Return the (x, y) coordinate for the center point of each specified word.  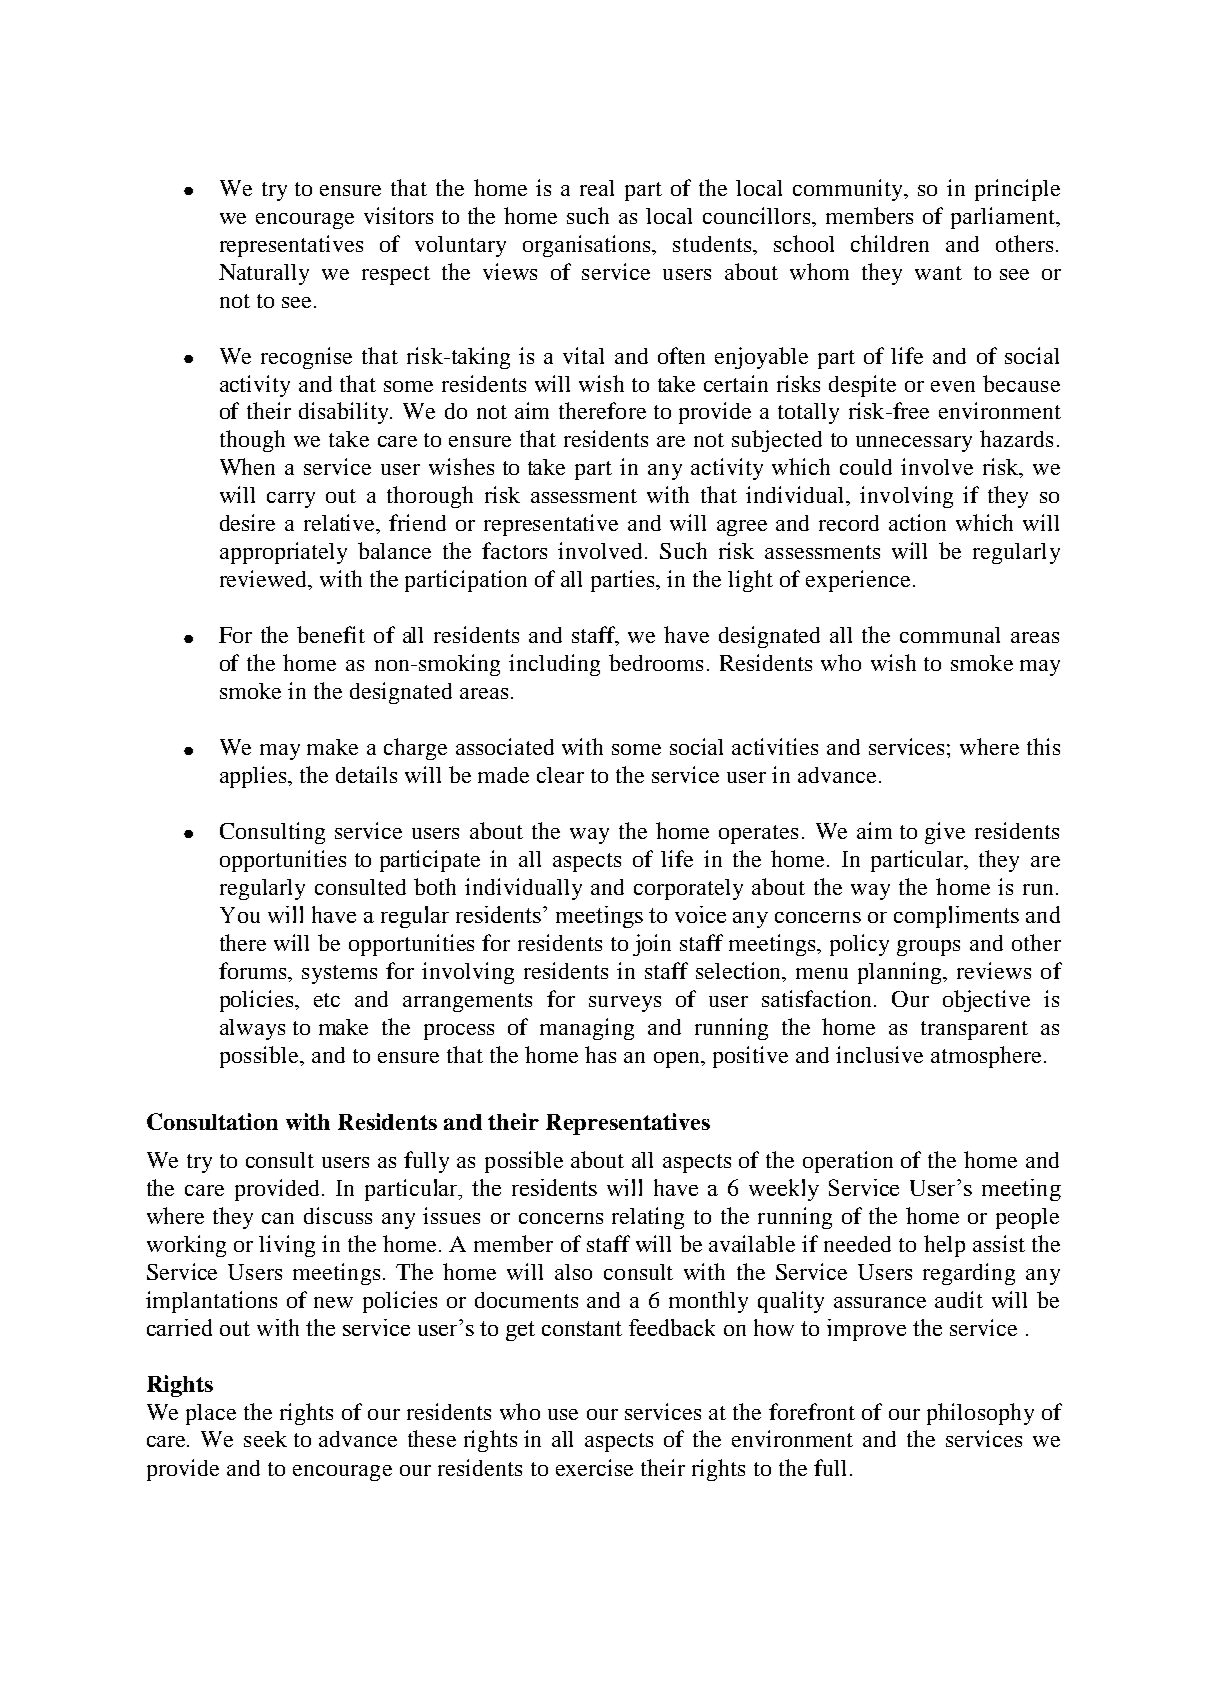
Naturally (264, 274)
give (945, 833)
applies (254, 777)
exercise (594, 1467)
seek (265, 1439)
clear (560, 775)
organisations (588, 246)
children (890, 243)
